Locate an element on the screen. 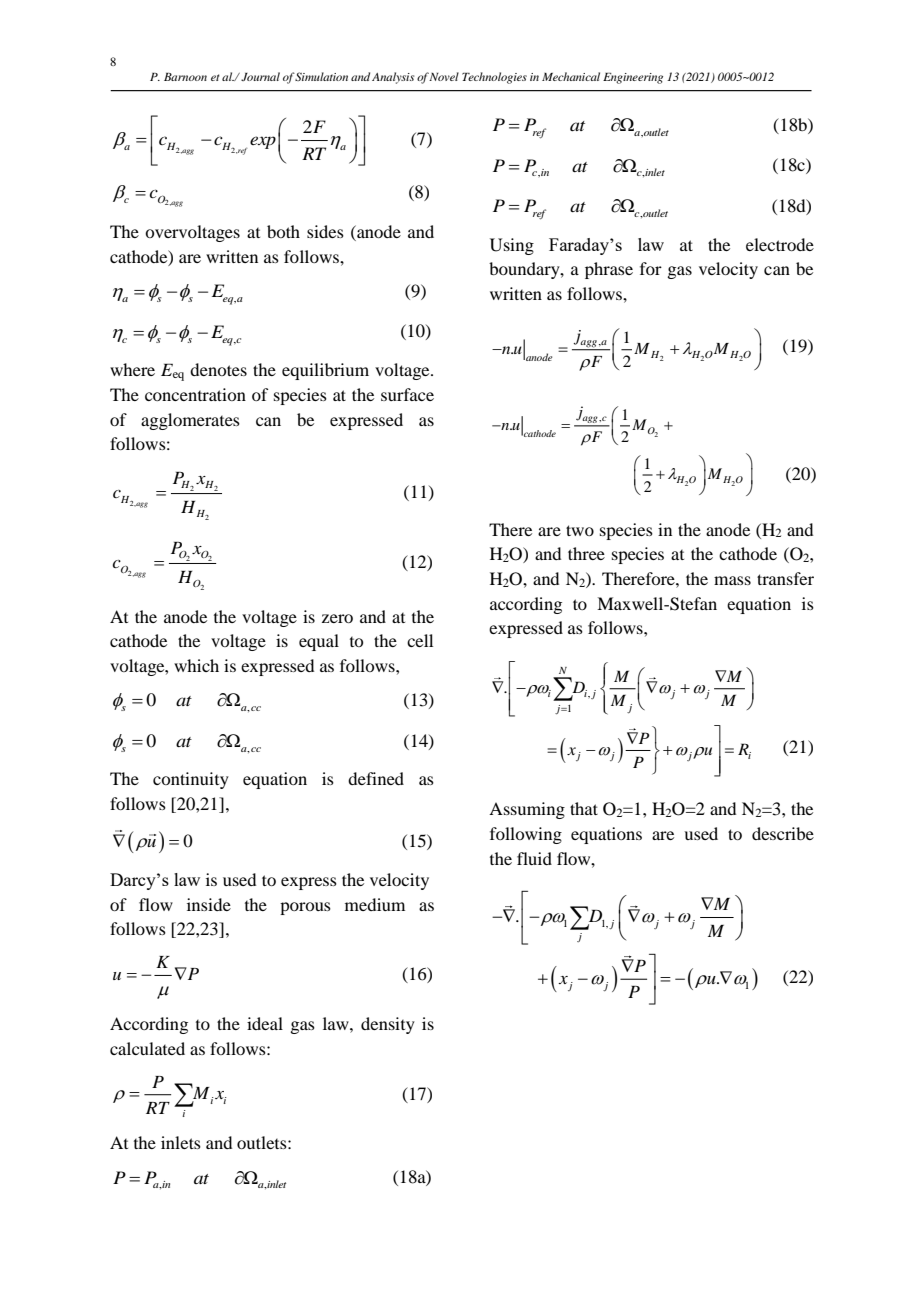 This screenshot has width=924, height=1308. which is located at coordinates (196, 665).
